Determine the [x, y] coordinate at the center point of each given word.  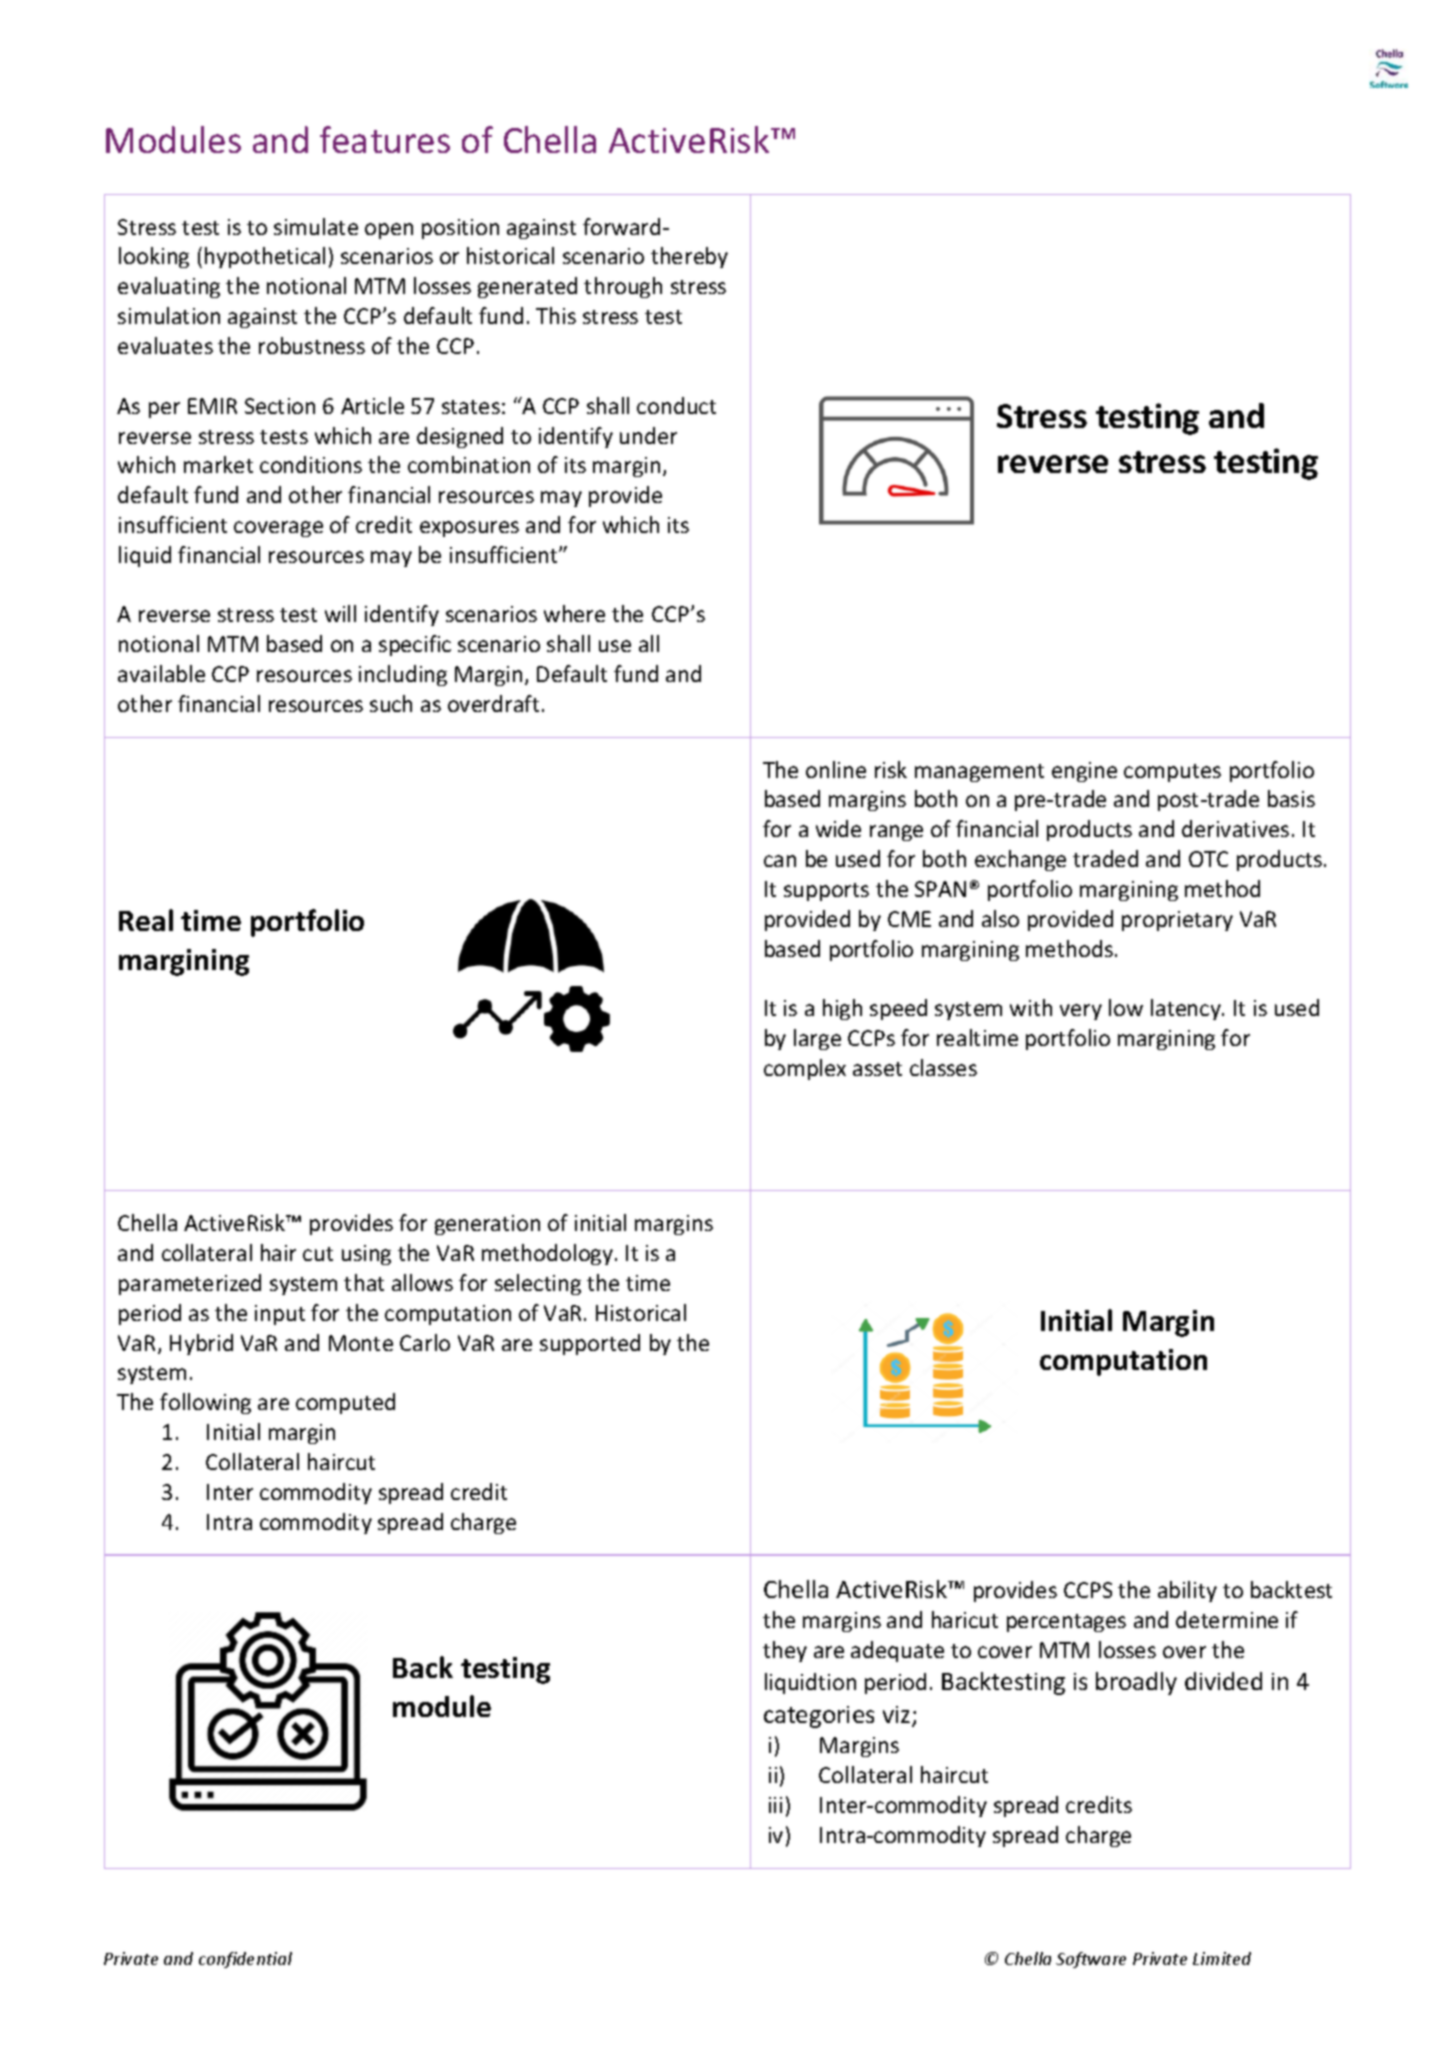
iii [775, 1805]
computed [345, 1403]
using [366, 1255]
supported [590, 1344]
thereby [689, 257]
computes [1172, 773]
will [340, 613]
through [623, 287]
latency [1187, 1009]
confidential [245, 1960]
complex [805, 1069]
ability [1187, 1591]
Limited [1222, 1958]
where [574, 613]
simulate [316, 226]
